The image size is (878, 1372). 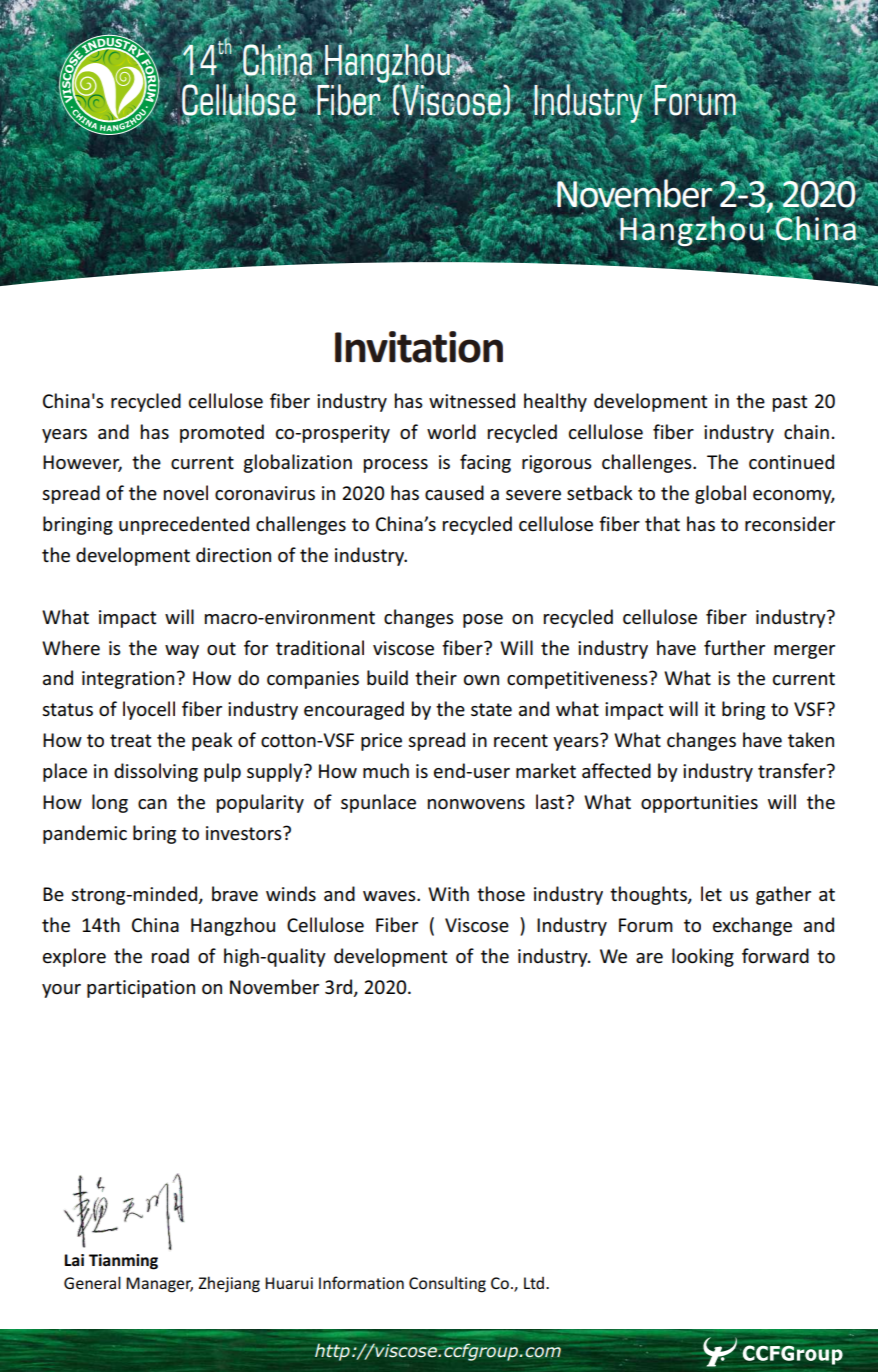 I want to click on Tianming, so click(x=123, y=1262).
